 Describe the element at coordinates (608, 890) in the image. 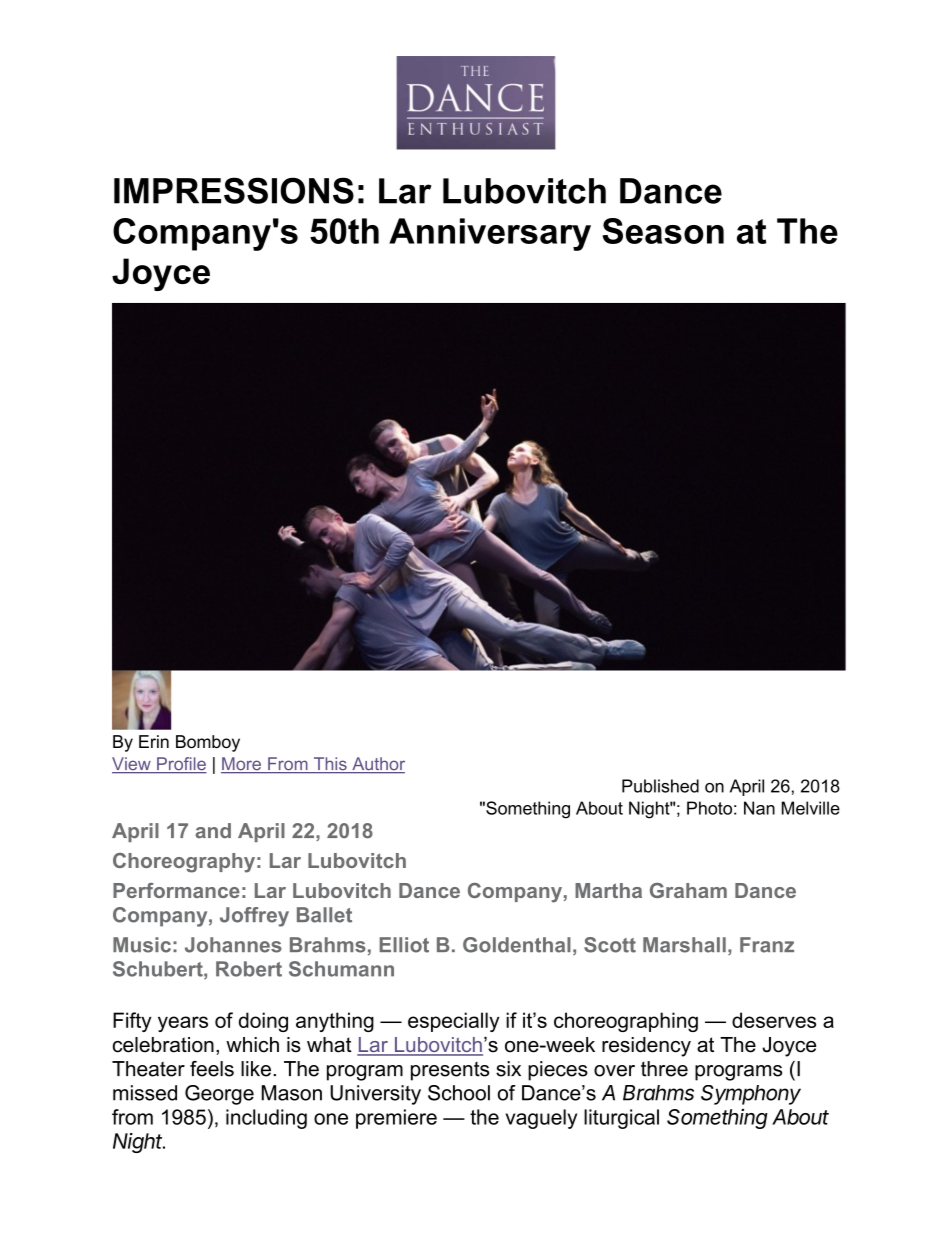

I see `Martha` at that location.
